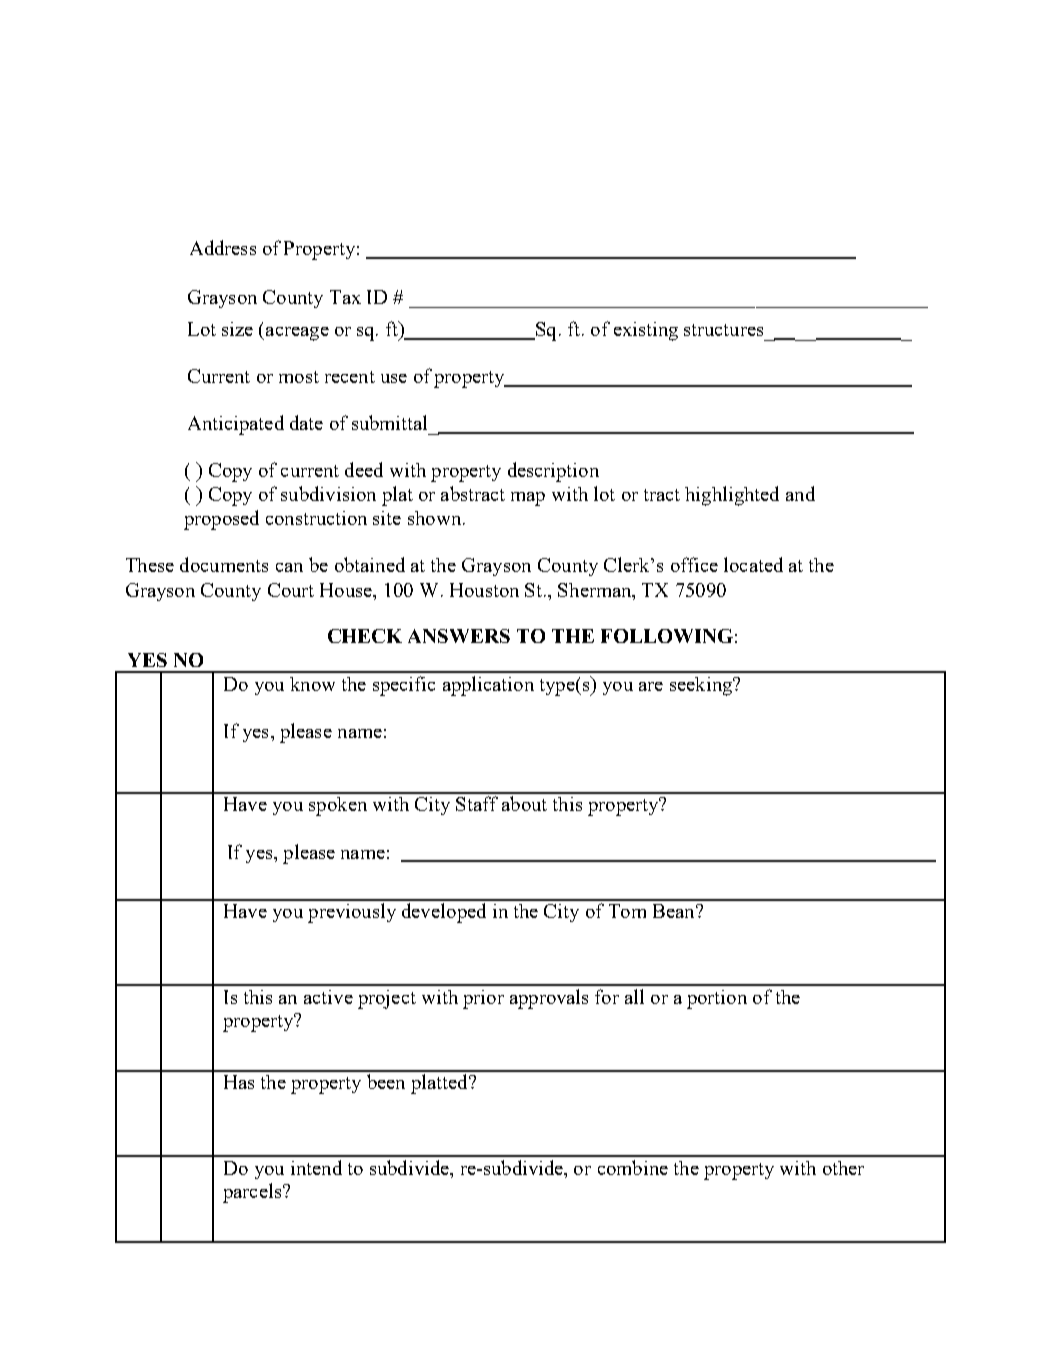 The image size is (1060, 1372). What do you see at coordinates (702, 686) in the screenshot?
I see `seeking` at bounding box center [702, 686].
